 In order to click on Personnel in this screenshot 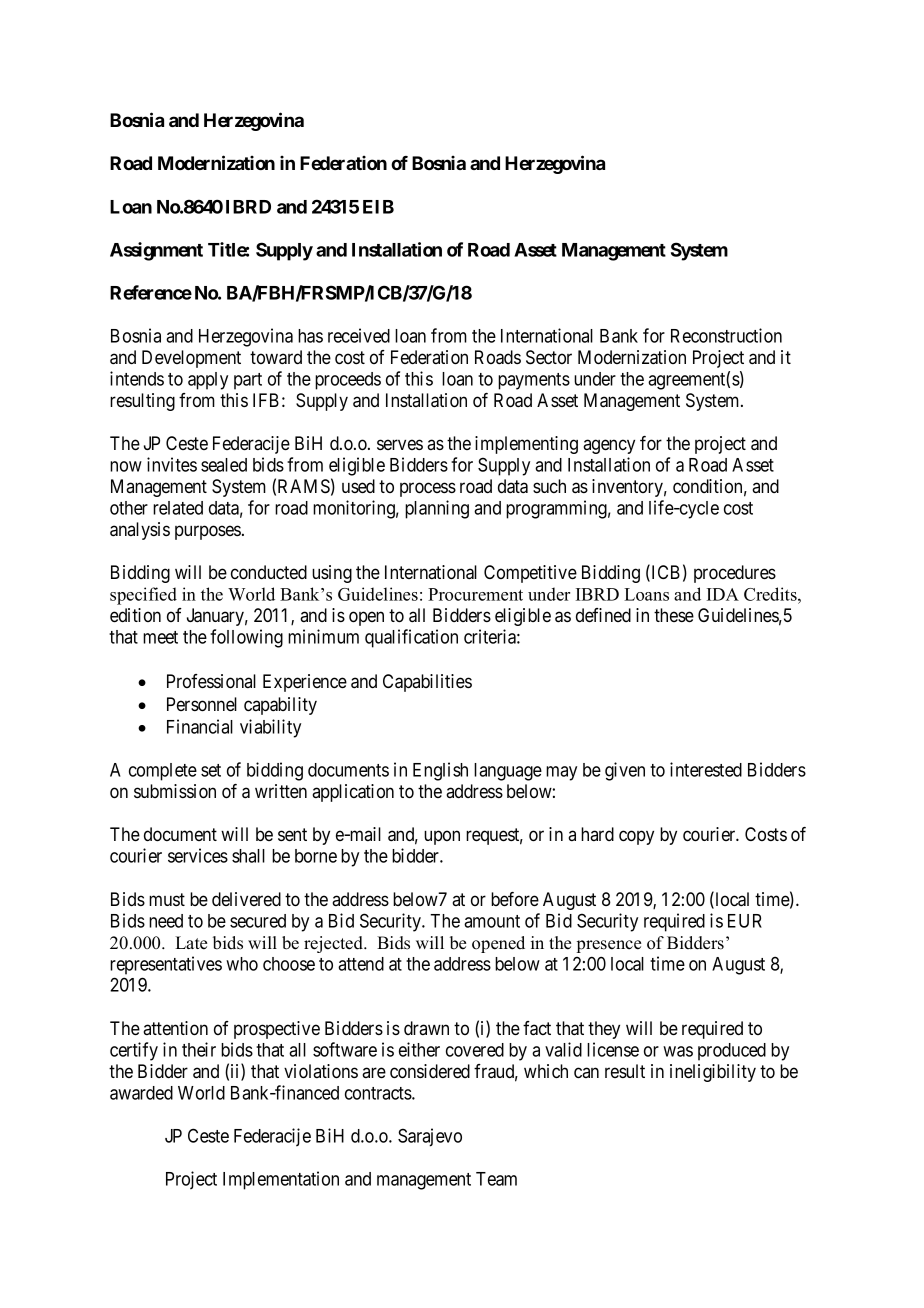, I will do `click(202, 704)`.
